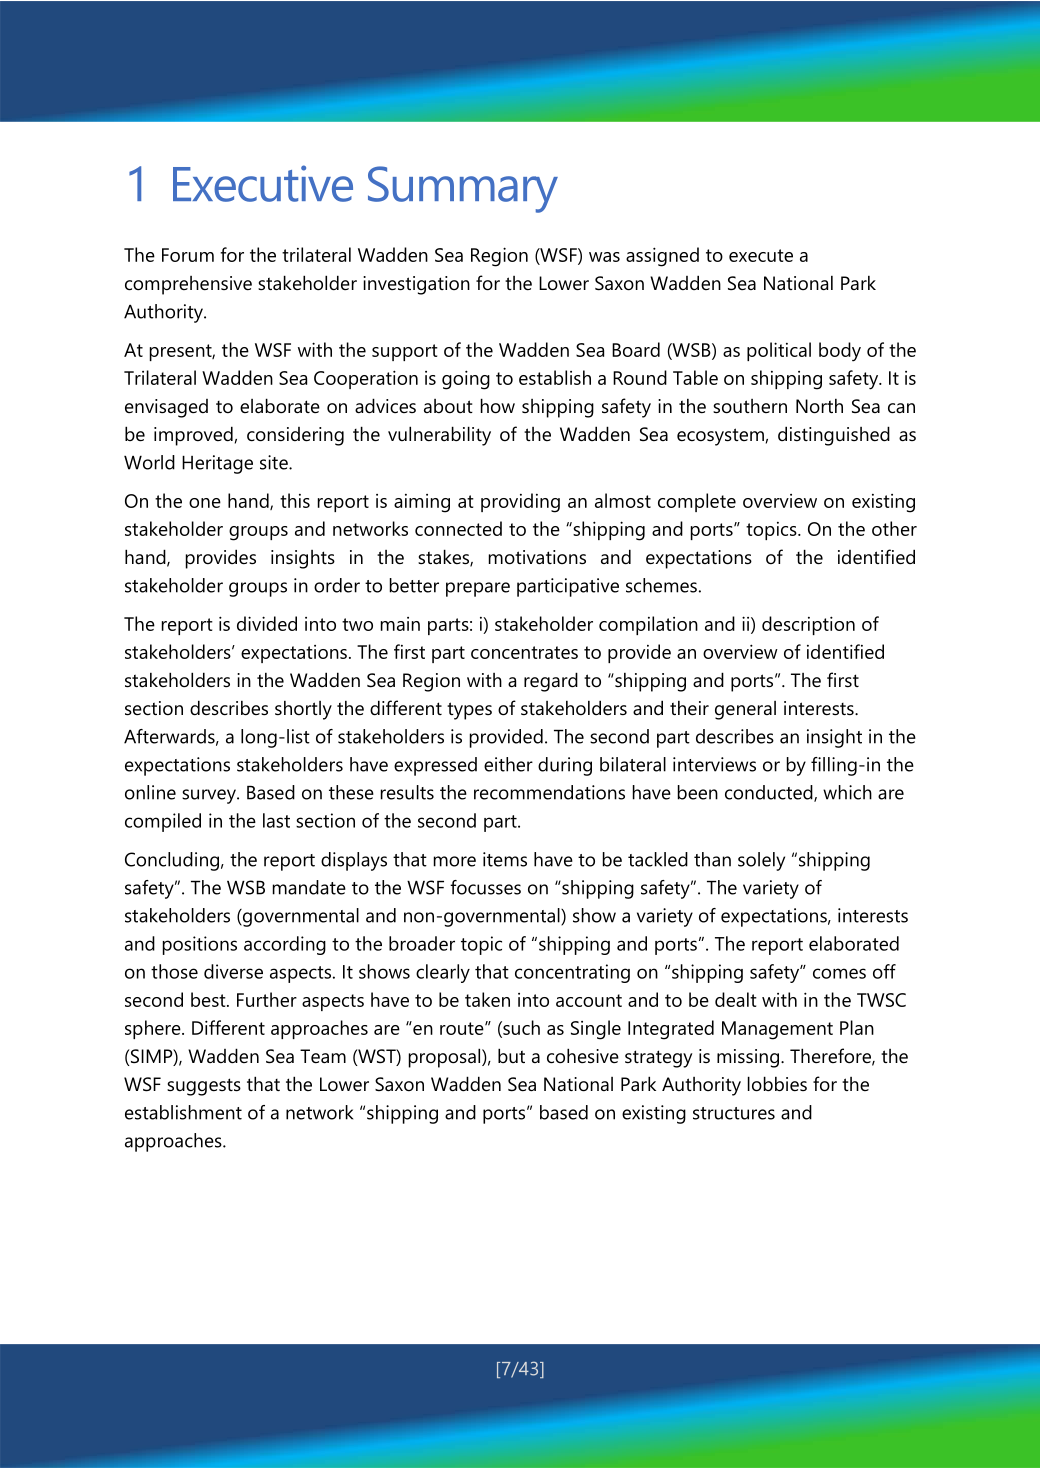 This image has height=1471, width=1040. Describe the element at coordinates (511, 1055) in the image. I see `but` at that location.
